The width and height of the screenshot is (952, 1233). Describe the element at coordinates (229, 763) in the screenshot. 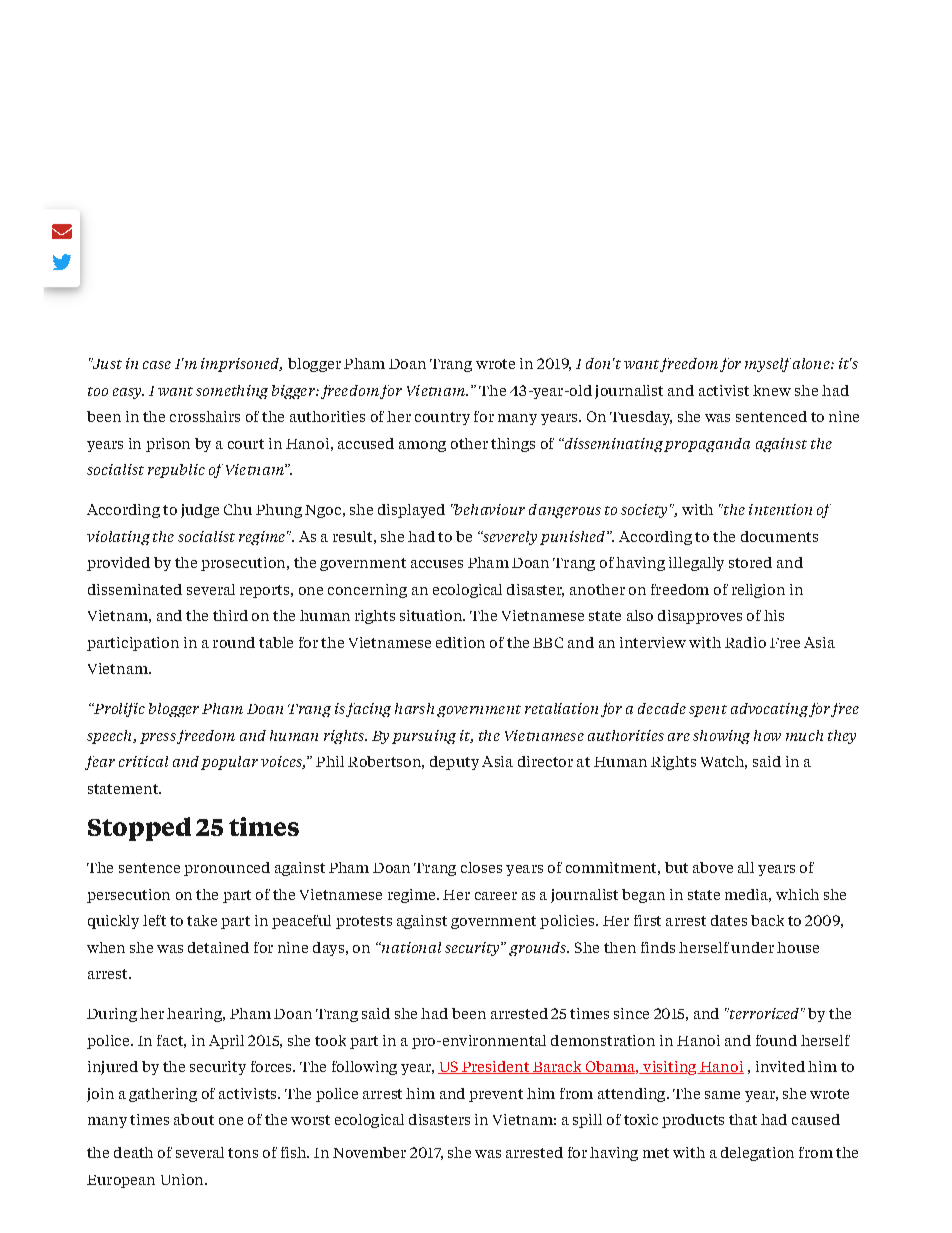

I see `popular` at that location.
